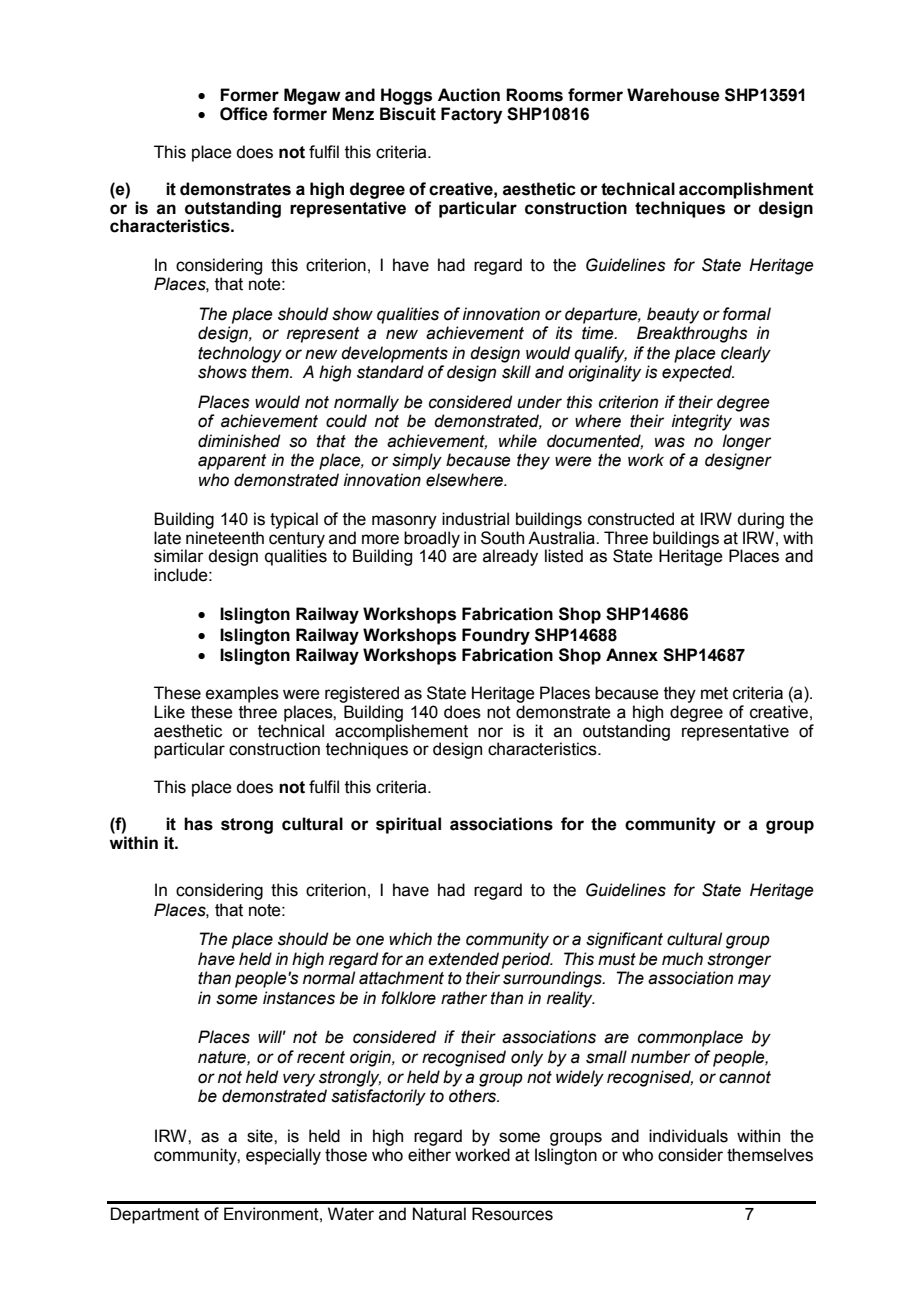 The height and width of the document is (1308, 924). I want to click on much, so click(682, 959).
